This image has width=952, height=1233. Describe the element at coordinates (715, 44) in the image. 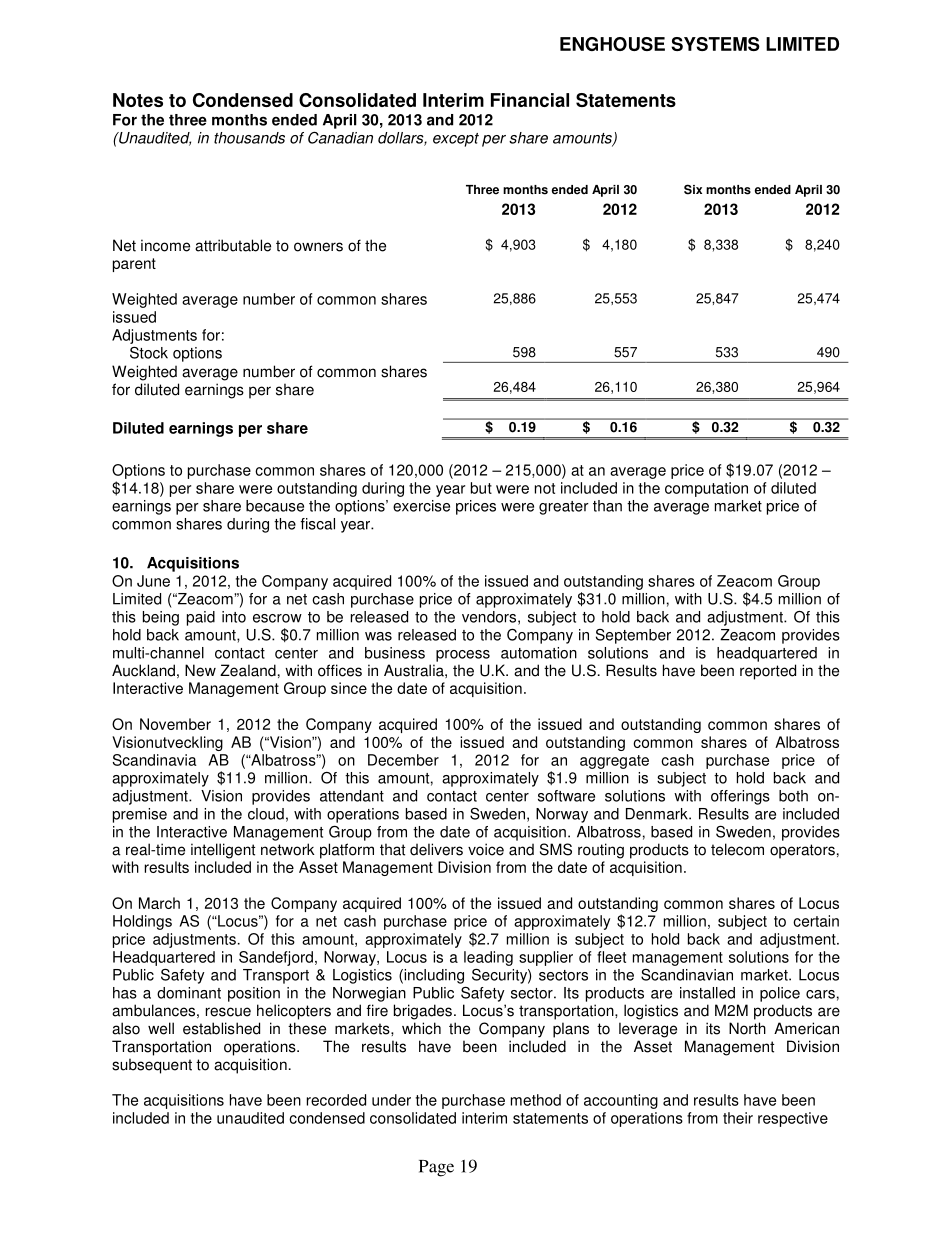

I see `SYSTEMS` at that location.
